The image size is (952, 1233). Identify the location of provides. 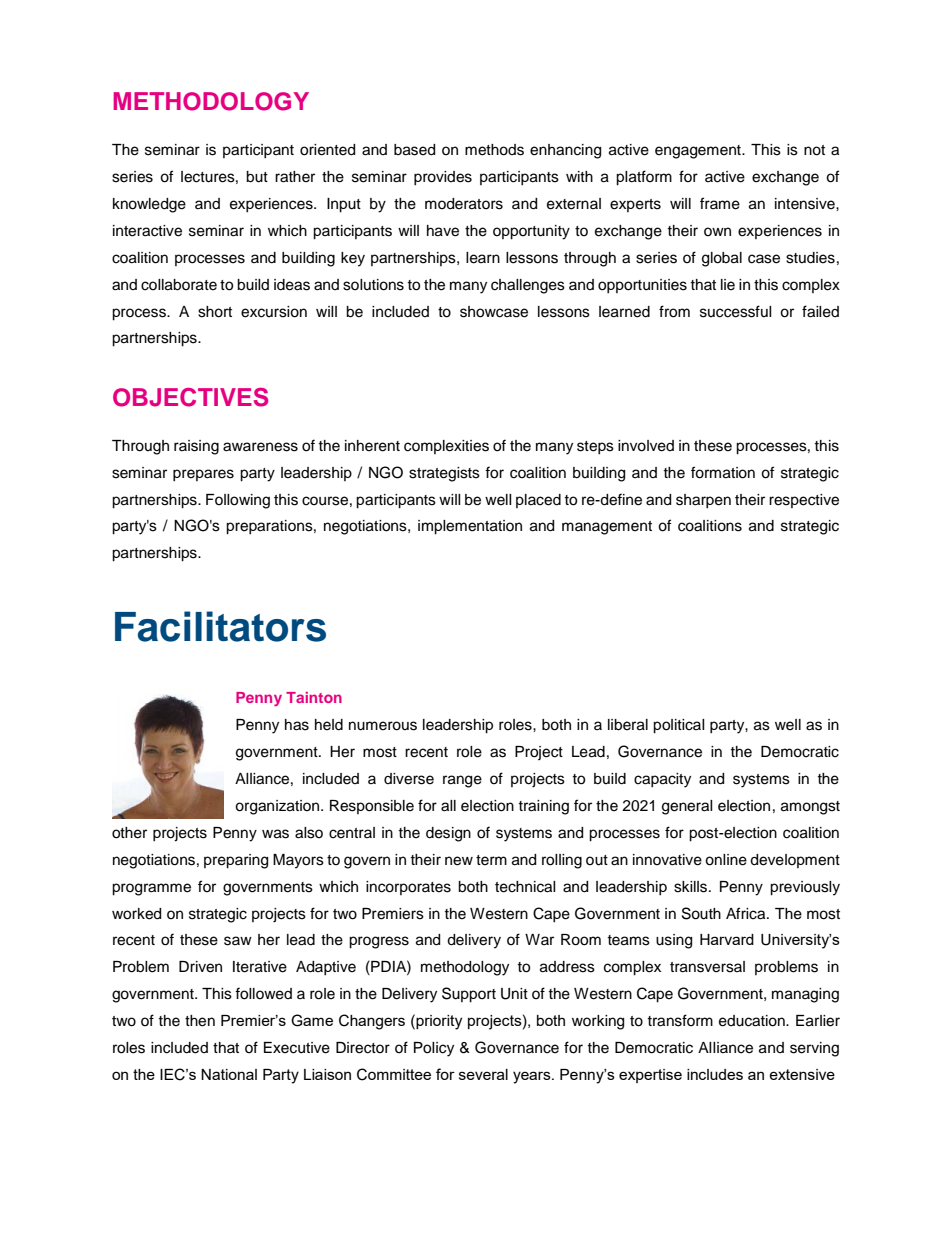
(443, 178).
